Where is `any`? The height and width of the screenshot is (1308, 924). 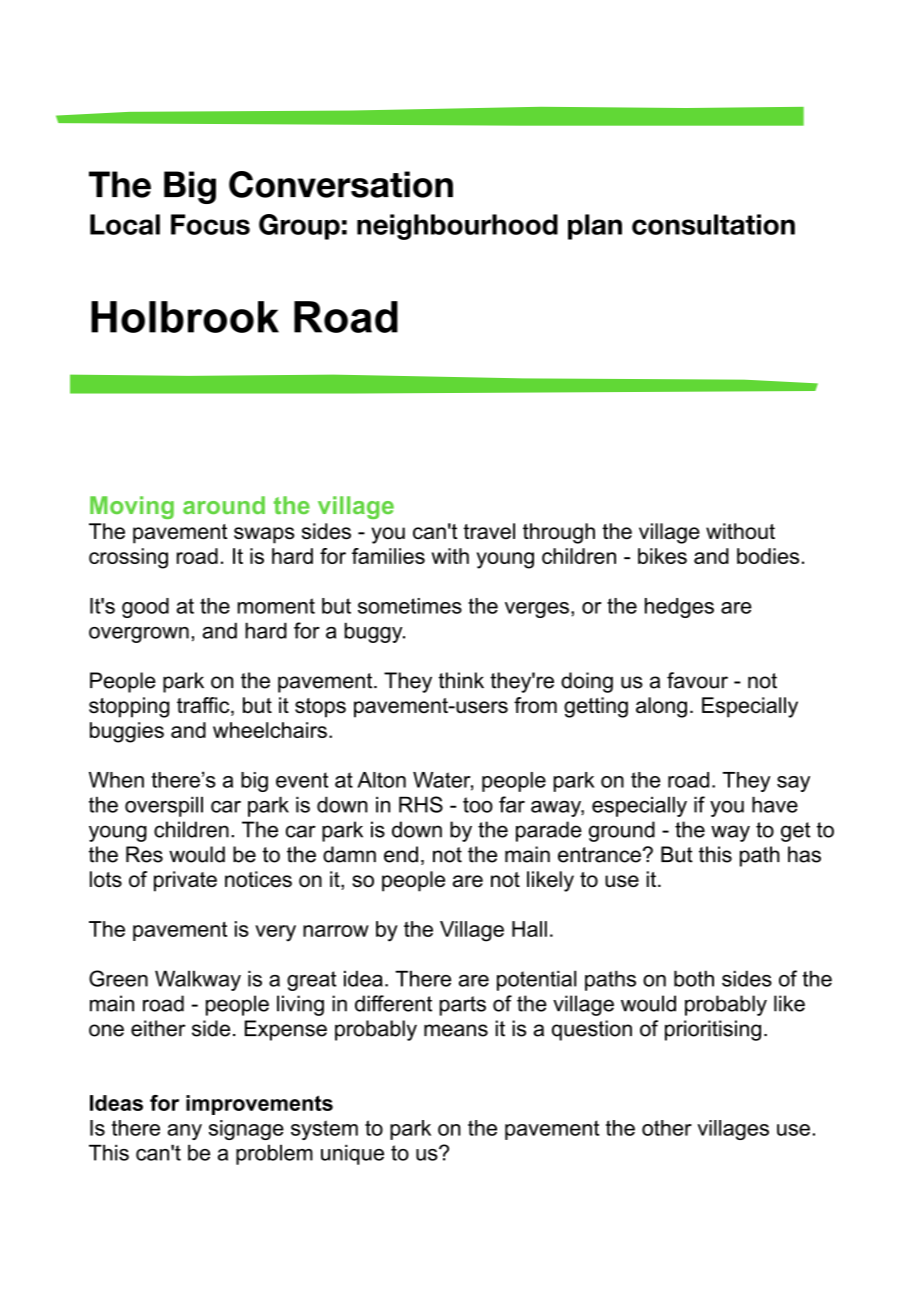
any is located at coordinates (184, 1132).
